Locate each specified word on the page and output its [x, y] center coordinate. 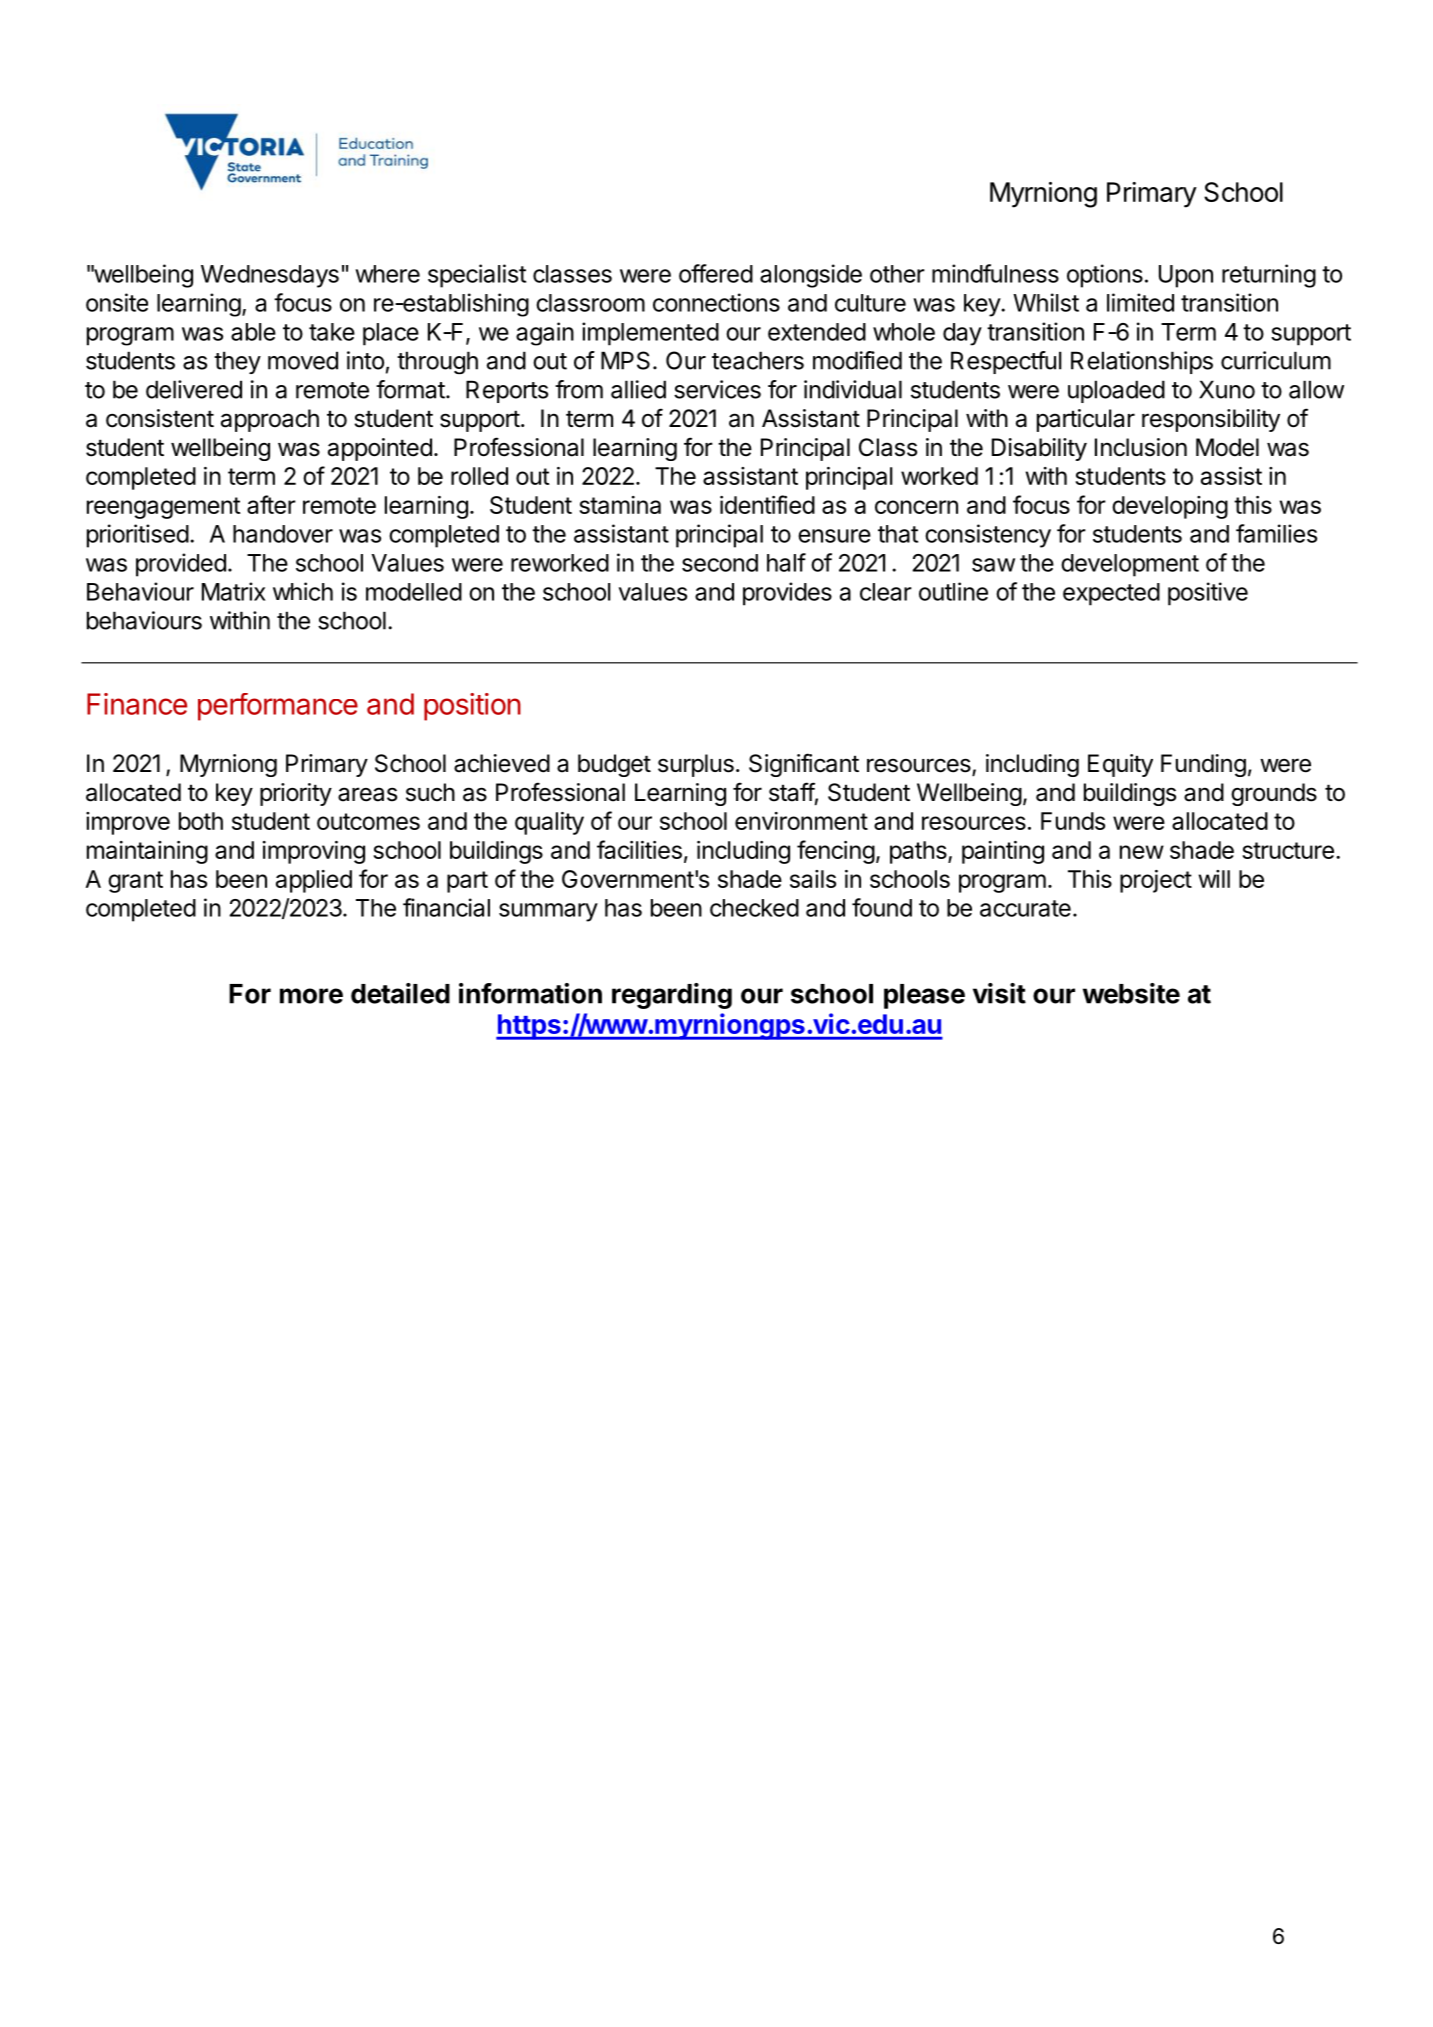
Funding [1203, 765]
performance [278, 707]
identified [767, 504]
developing [1170, 507]
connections [716, 302]
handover [283, 534]
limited [1140, 302]
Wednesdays [270, 276]
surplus [696, 765]
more [311, 996]
